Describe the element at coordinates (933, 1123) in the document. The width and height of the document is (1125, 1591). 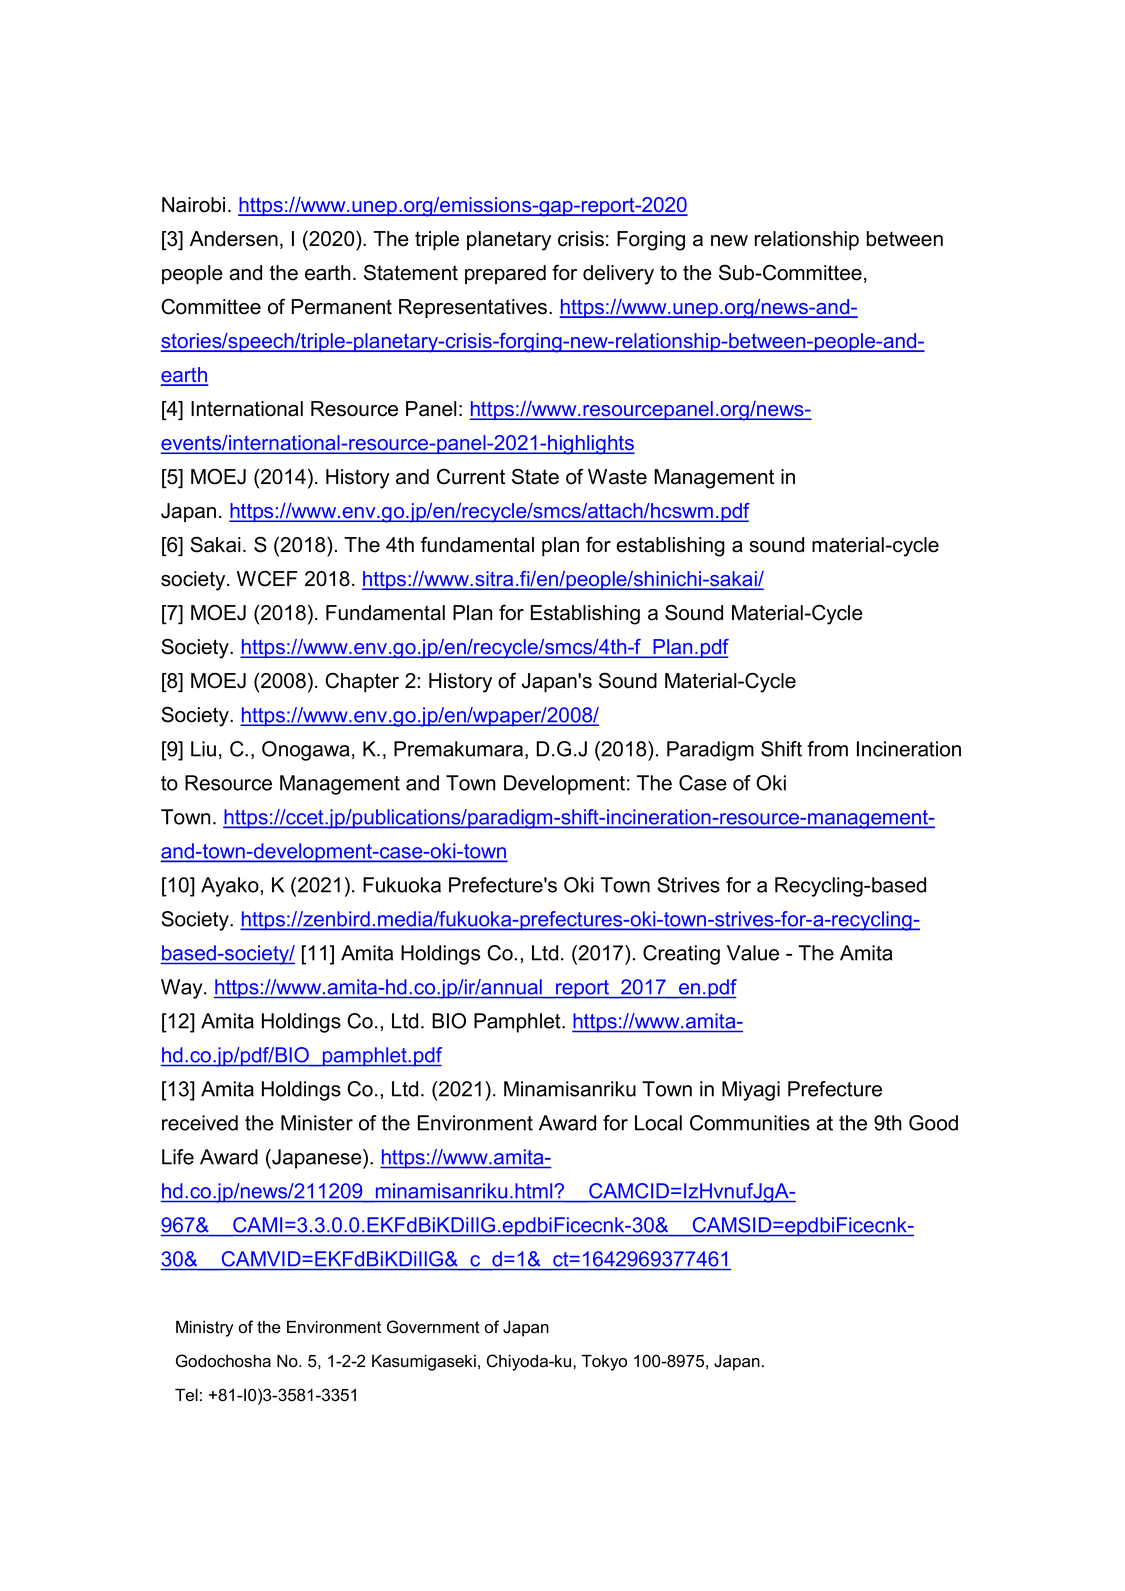
I see `Good` at that location.
